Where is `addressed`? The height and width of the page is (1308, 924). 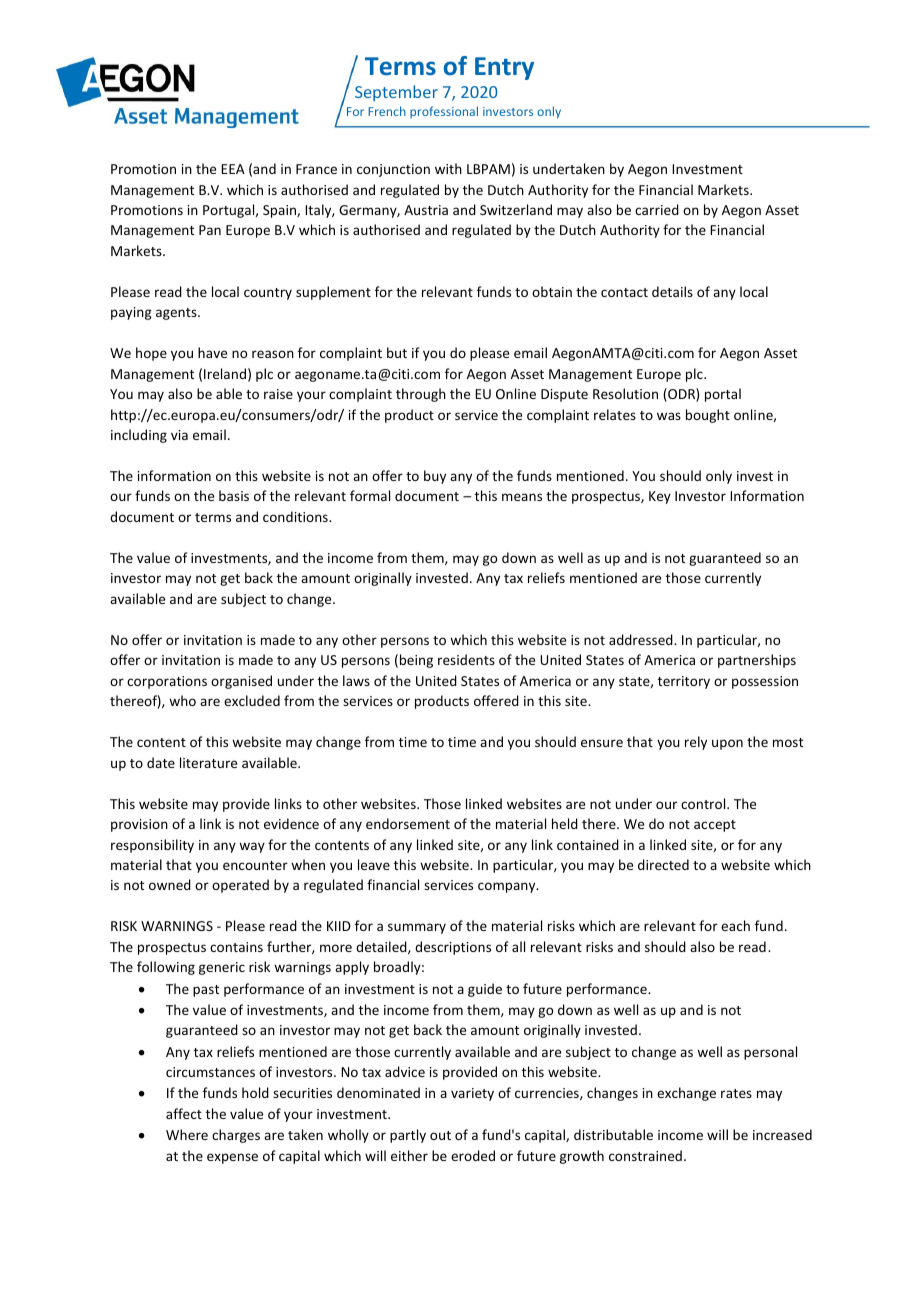 addressed is located at coordinates (642, 639).
